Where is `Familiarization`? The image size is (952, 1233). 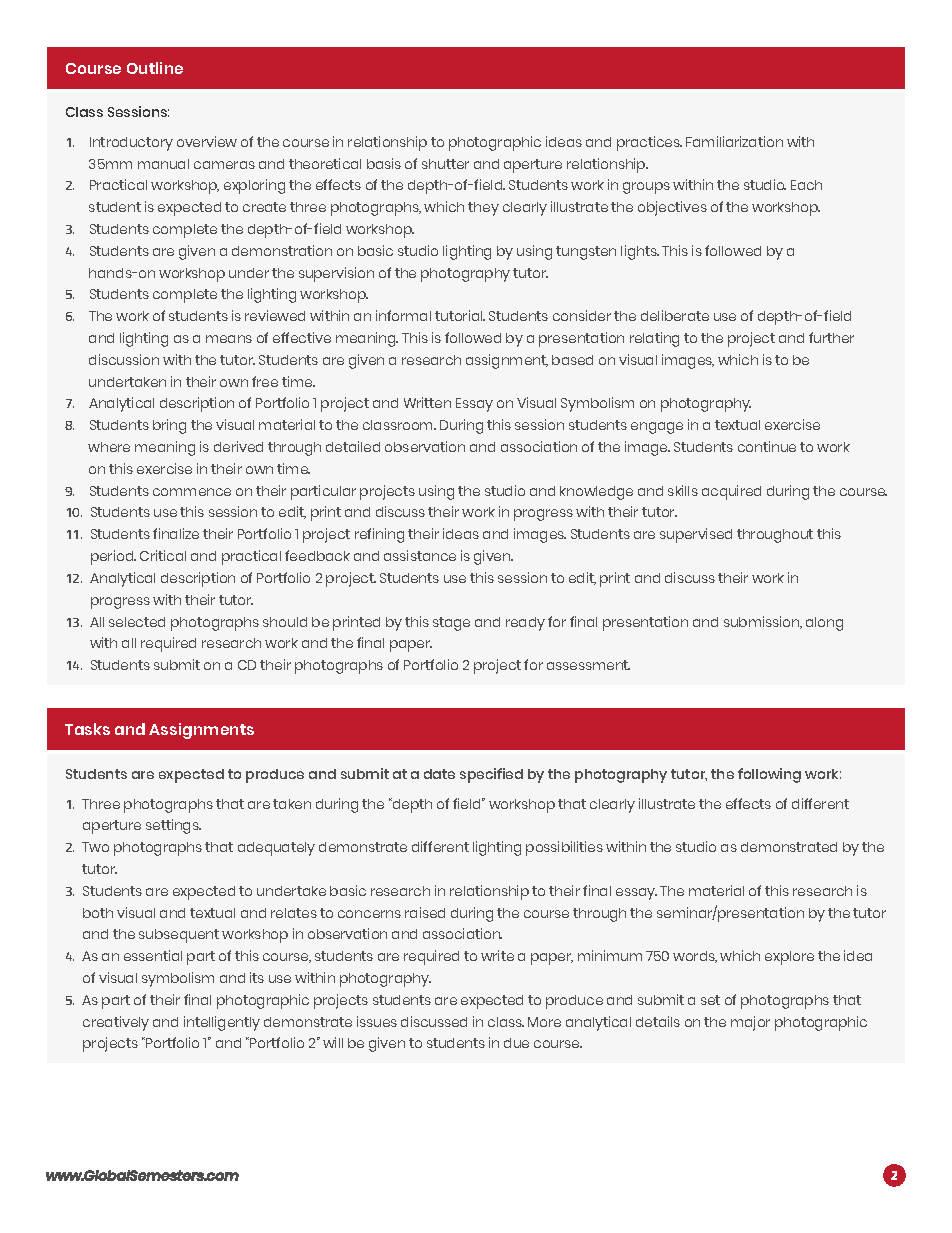
Familiarization is located at coordinates (734, 141).
